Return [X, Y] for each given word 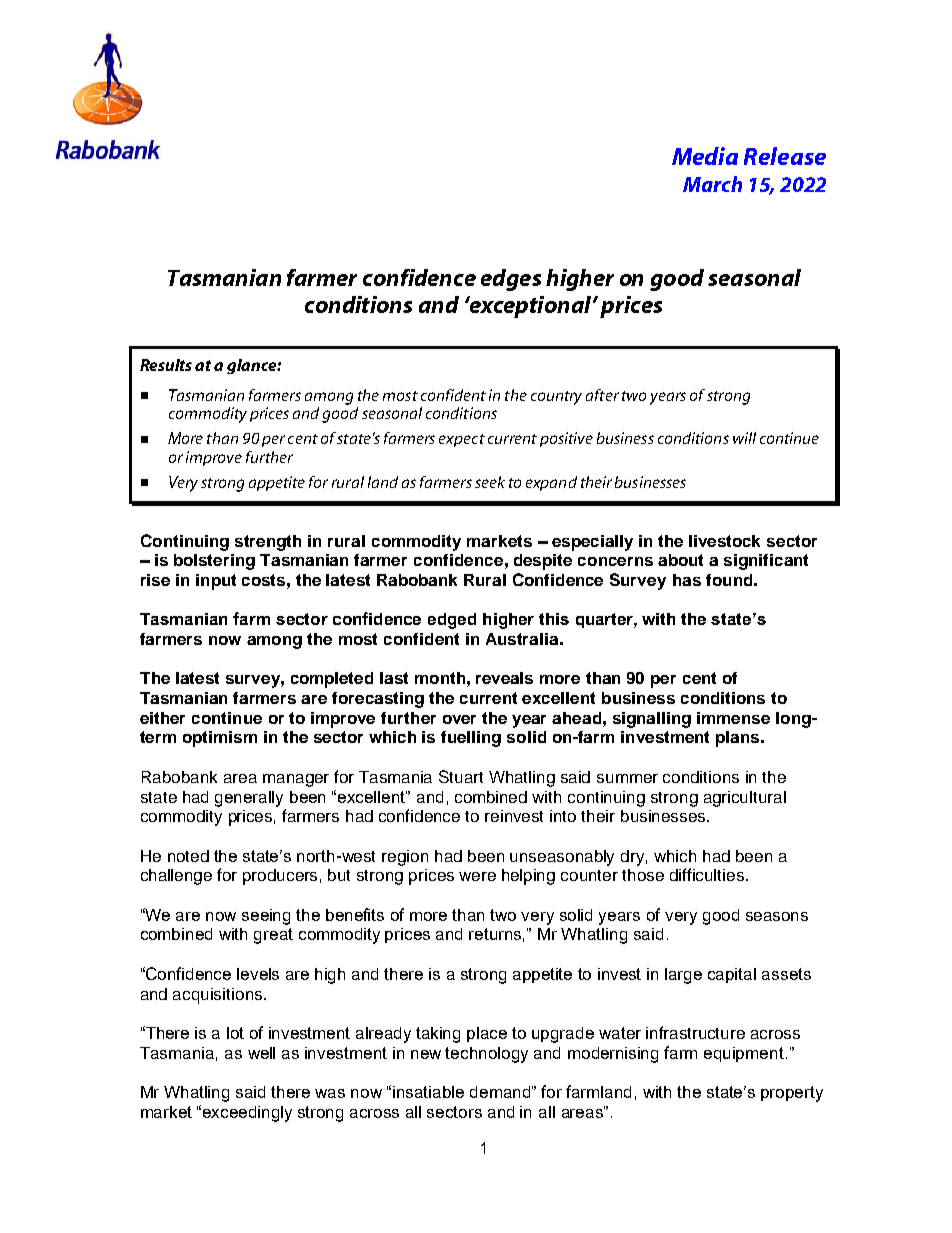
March [712, 184]
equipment [745, 1054]
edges [511, 280]
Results [166, 365]
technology [486, 1055]
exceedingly [247, 1114]
